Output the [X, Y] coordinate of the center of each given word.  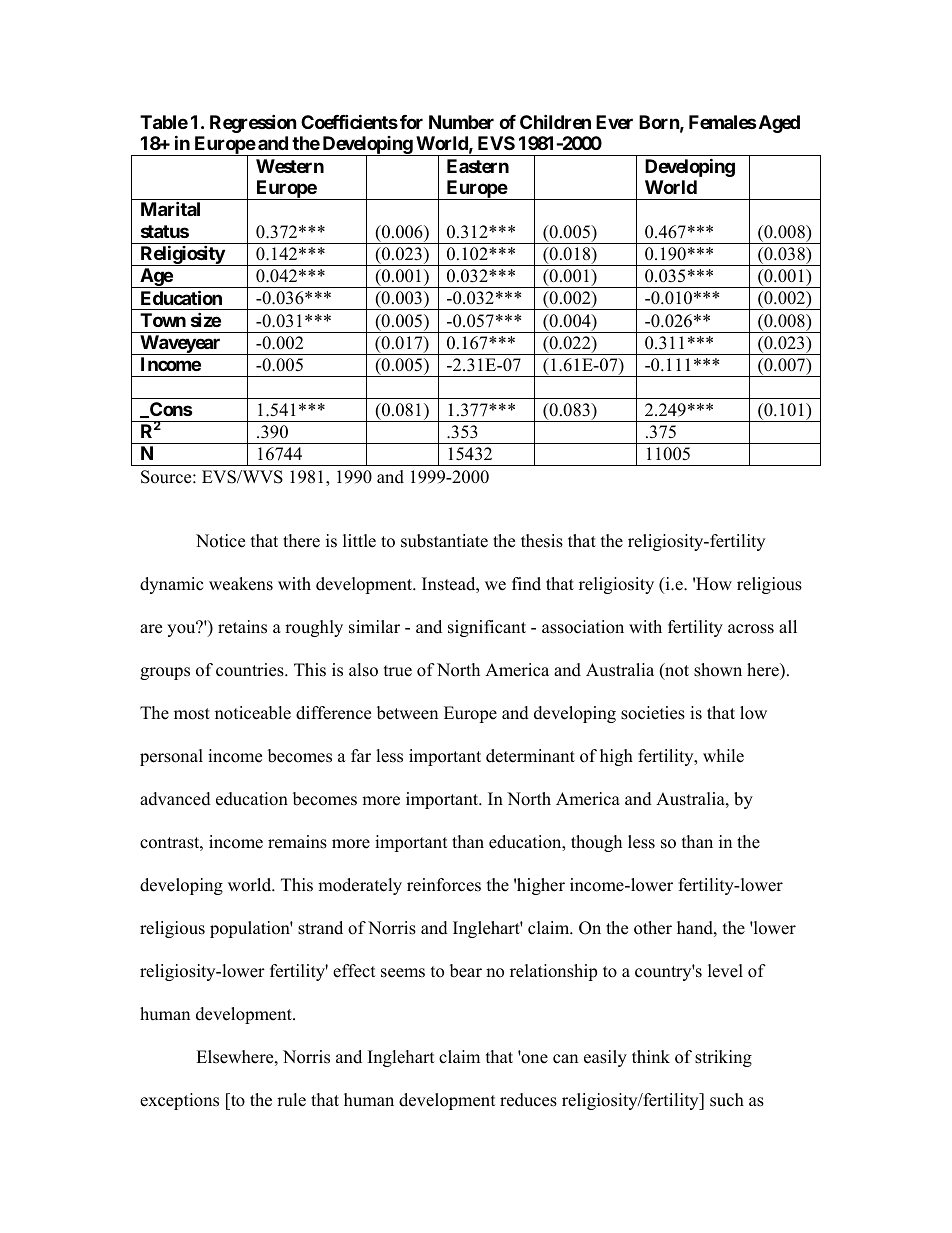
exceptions [179, 1101]
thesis [542, 541]
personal [171, 757]
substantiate [444, 541]
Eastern [478, 166]
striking [723, 1058]
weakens [241, 584]
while [723, 756]
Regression [253, 123]
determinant [530, 756]
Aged [778, 124]
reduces [528, 1100]
